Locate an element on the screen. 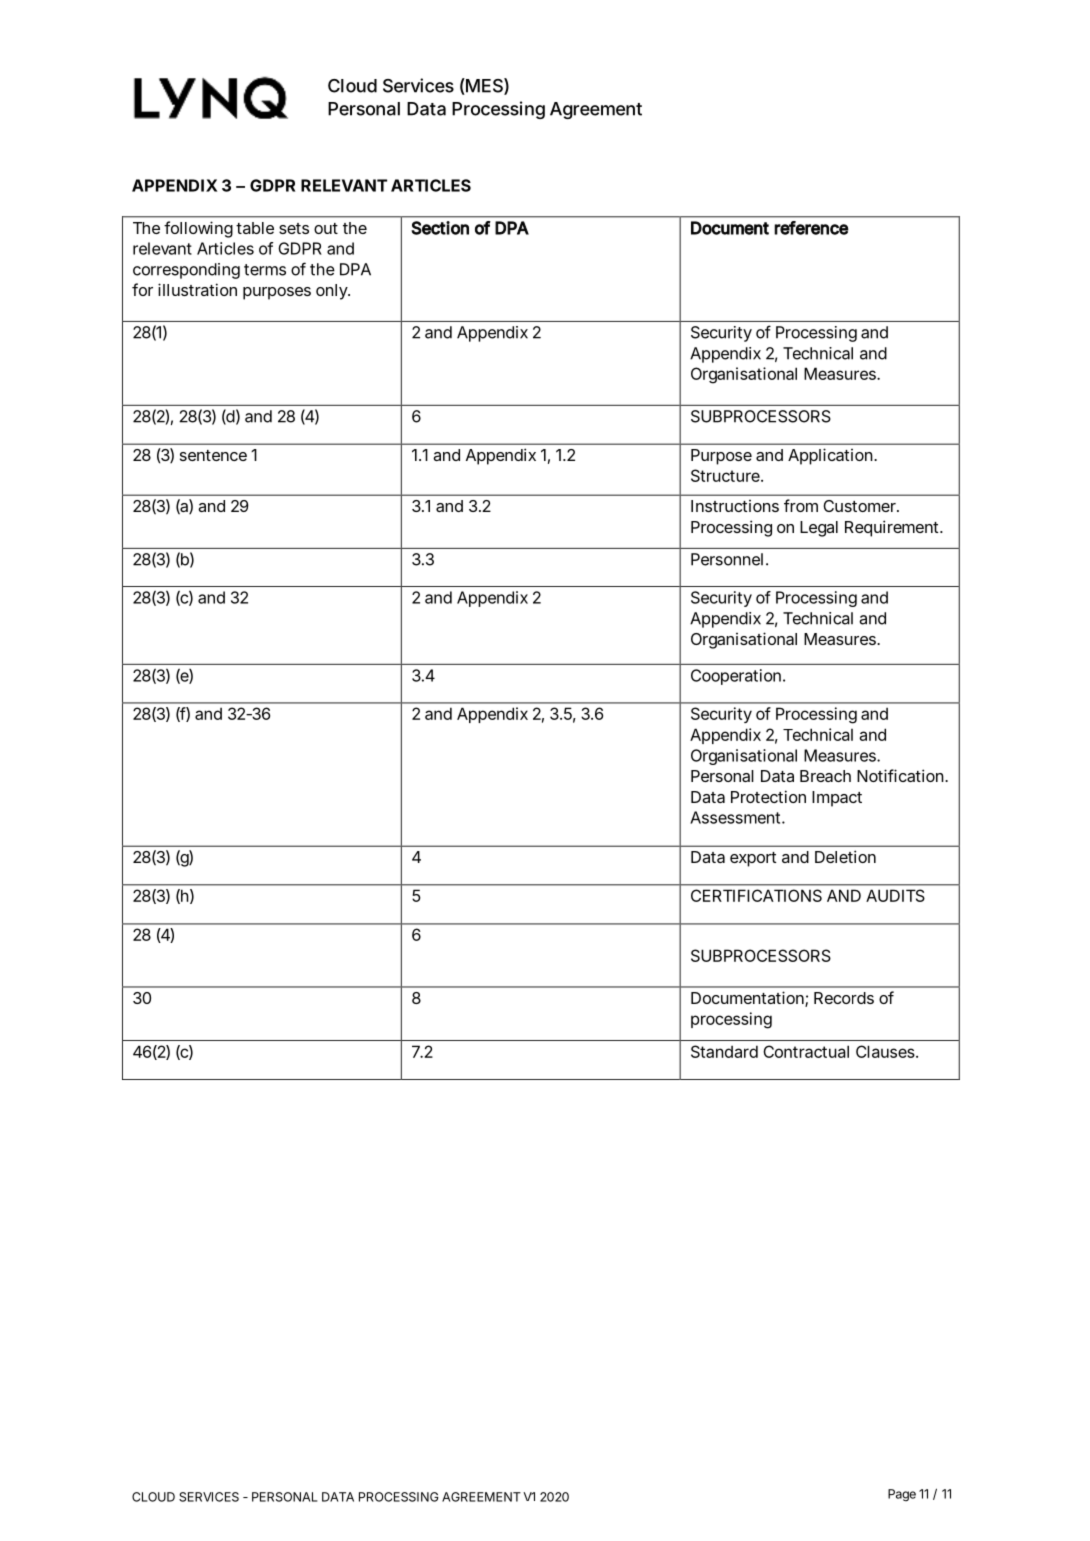 The height and width of the screenshot is (1541, 1090). sentence is located at coordinates (213, 455).
